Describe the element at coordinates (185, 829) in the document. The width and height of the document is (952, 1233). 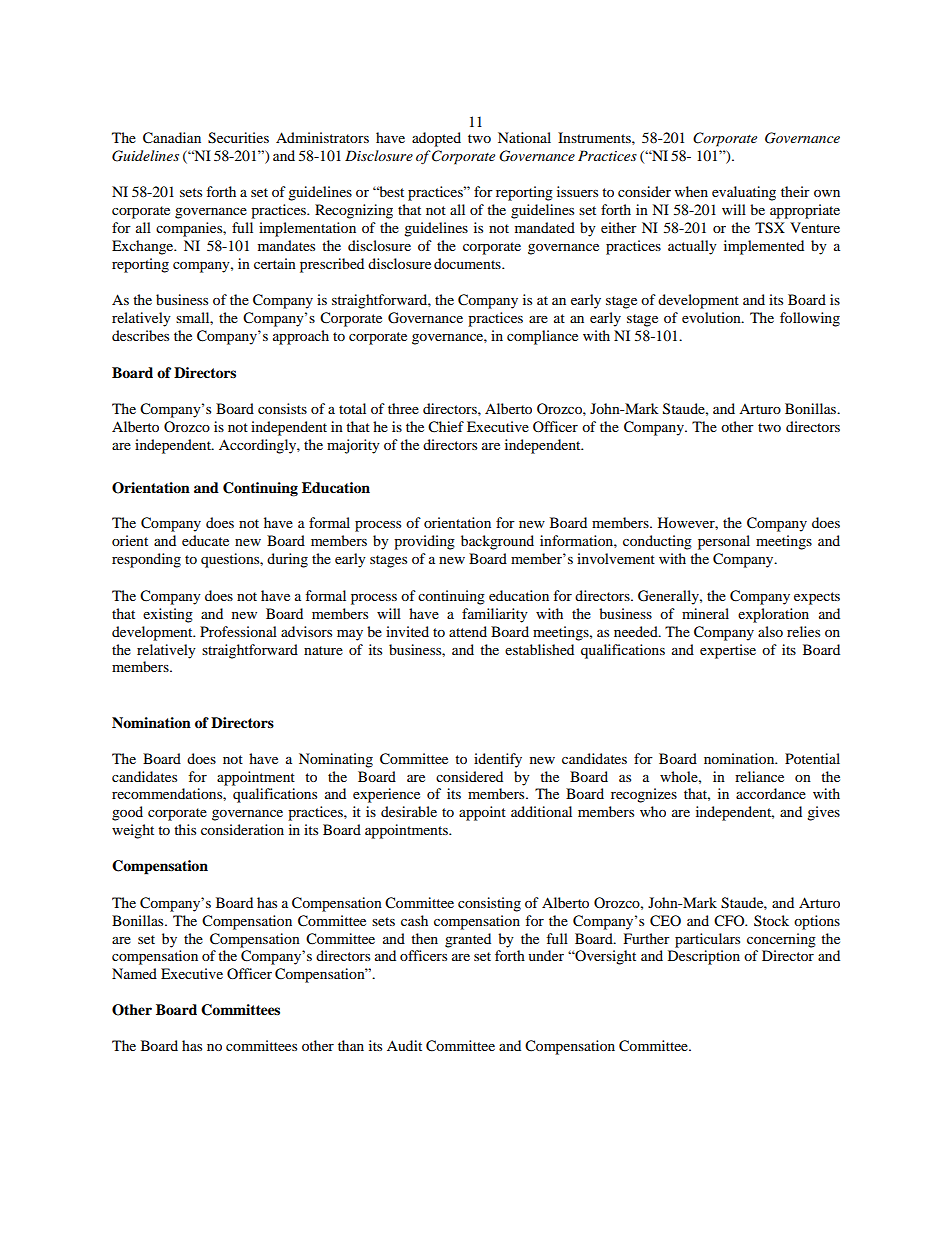
I see `this` at that location.
